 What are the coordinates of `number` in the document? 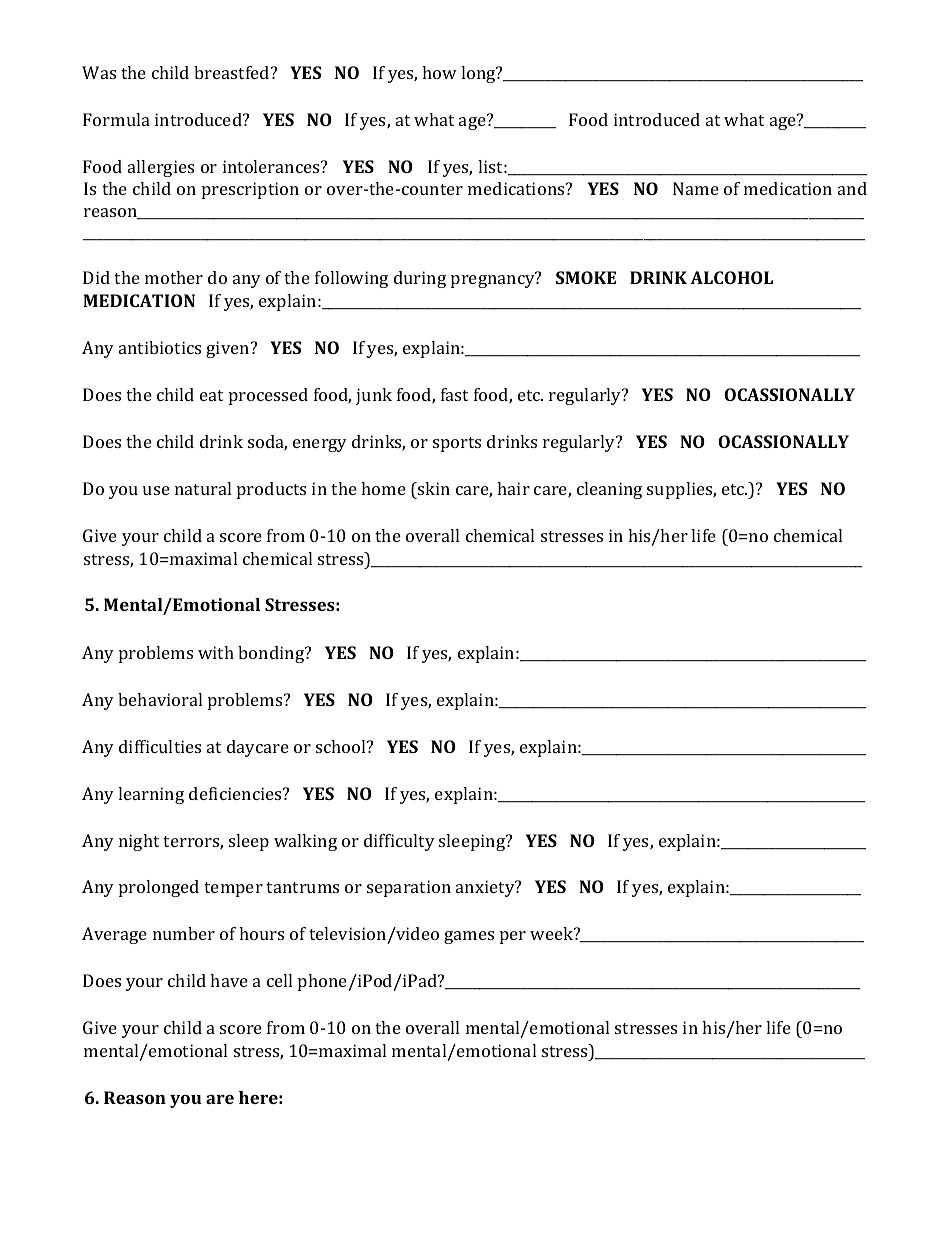 It's located at (184, 933).
